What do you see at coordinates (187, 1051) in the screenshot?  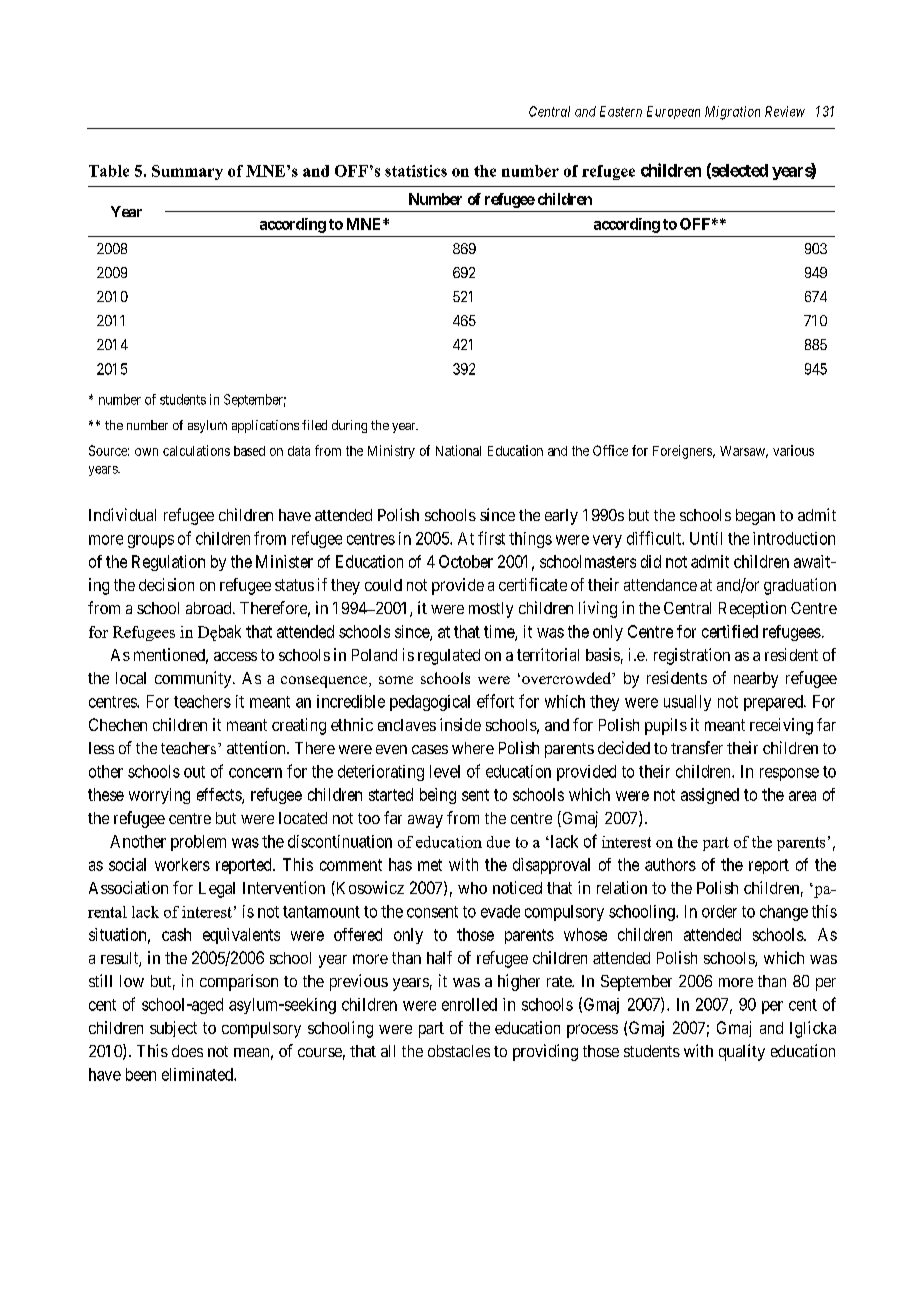 I see `does` at bounding box center [187, 1051].
